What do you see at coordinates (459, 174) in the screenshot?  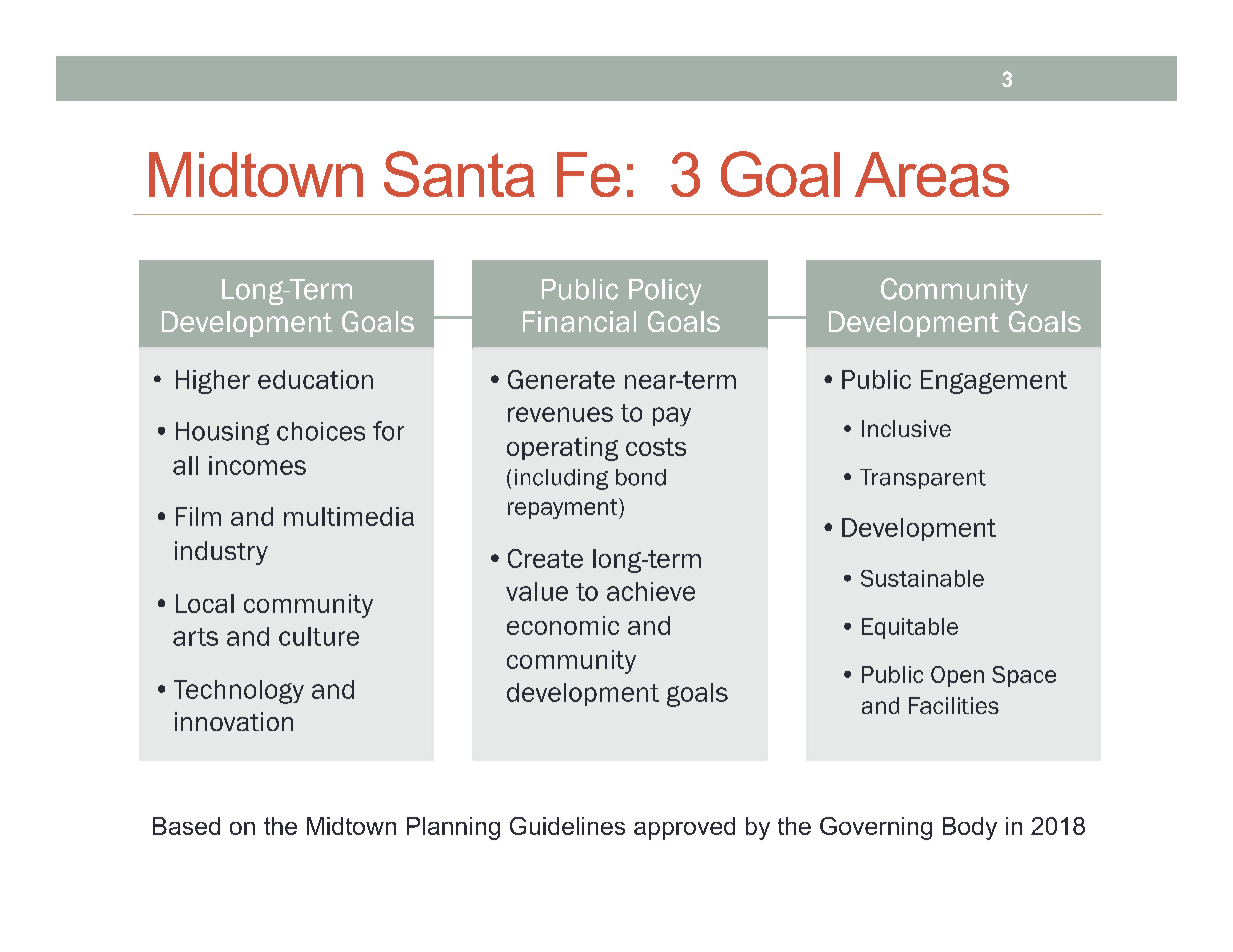 I see `Santa` at bounding box center [459, 174].
